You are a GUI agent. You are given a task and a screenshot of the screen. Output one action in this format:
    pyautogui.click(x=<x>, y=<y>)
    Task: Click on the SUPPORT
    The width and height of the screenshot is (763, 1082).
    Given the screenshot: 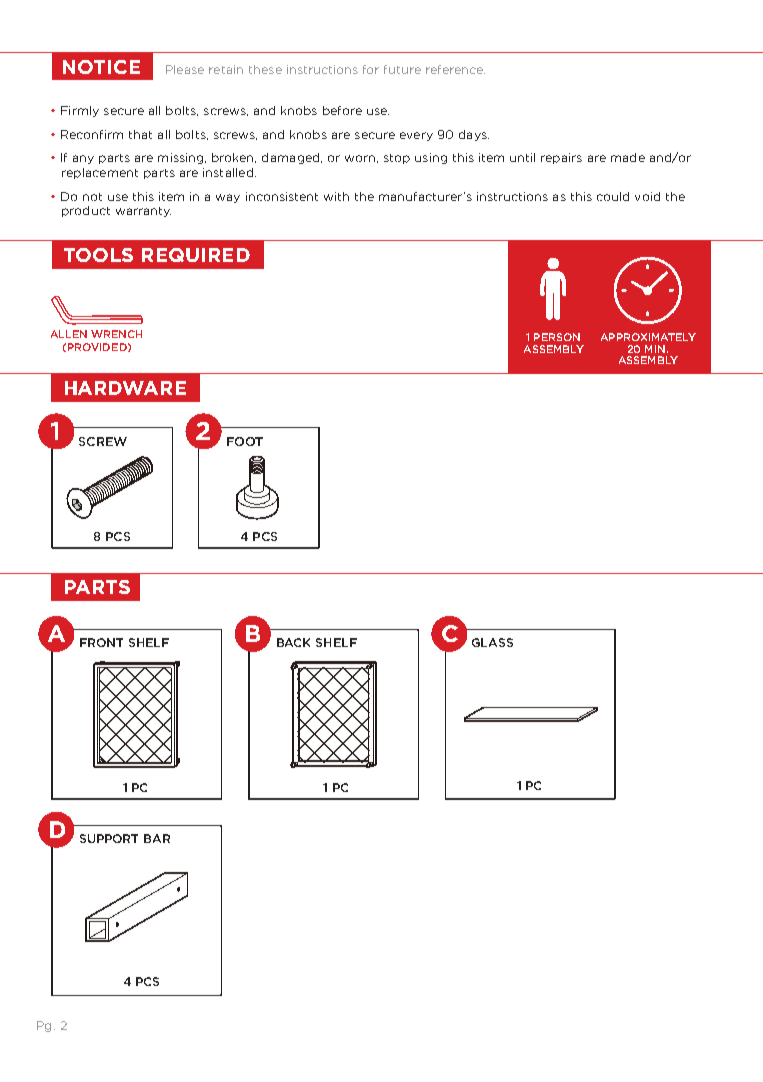 What is the action you would take?
    pyautogui.click(x=109, y=838)
